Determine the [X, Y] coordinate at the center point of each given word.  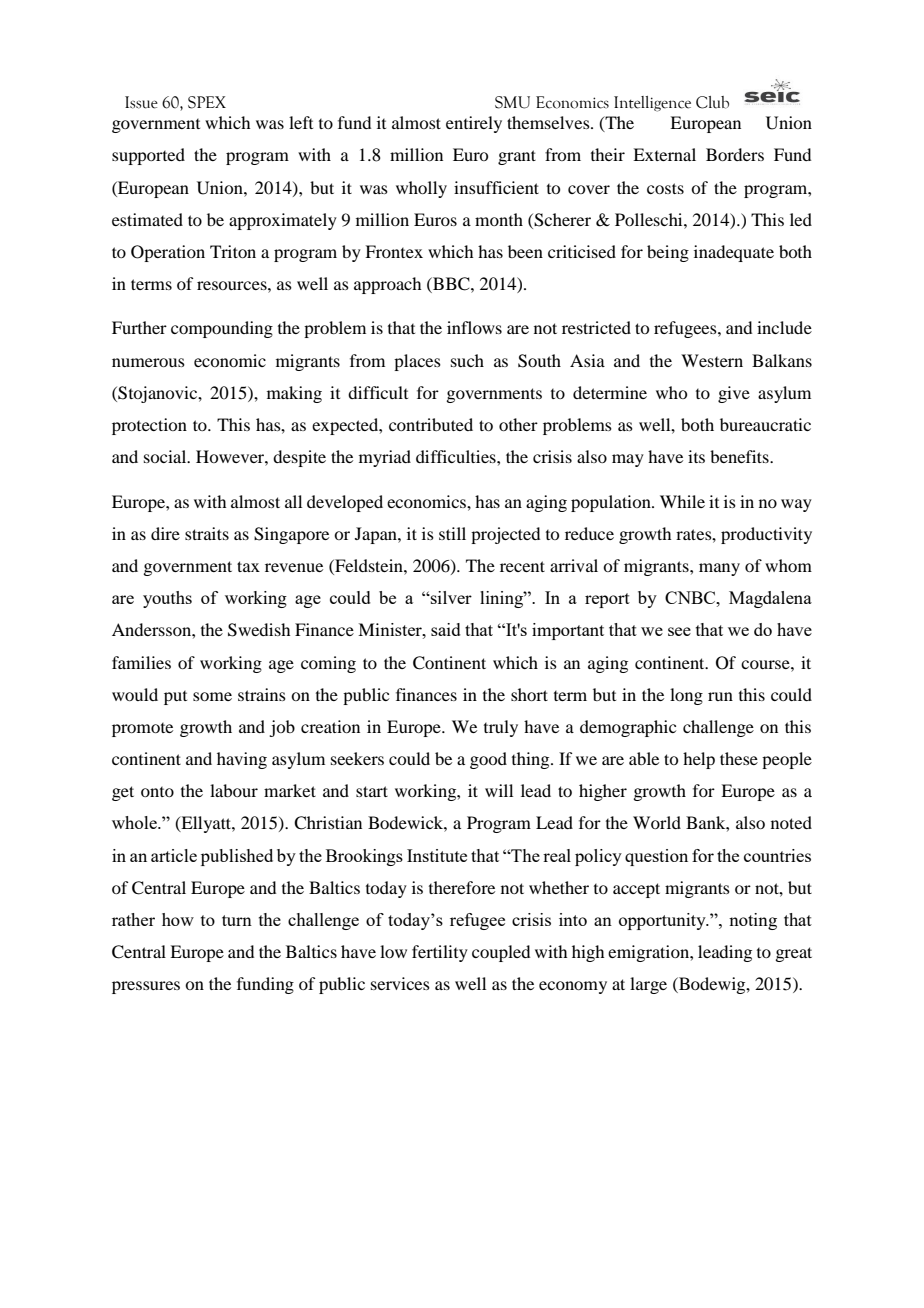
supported [148, 156]
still [452, 533]
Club [712, 102]
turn [237, 920]
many [719, 569]
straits [207, 533]
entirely [474, 124]
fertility [440, 953]
